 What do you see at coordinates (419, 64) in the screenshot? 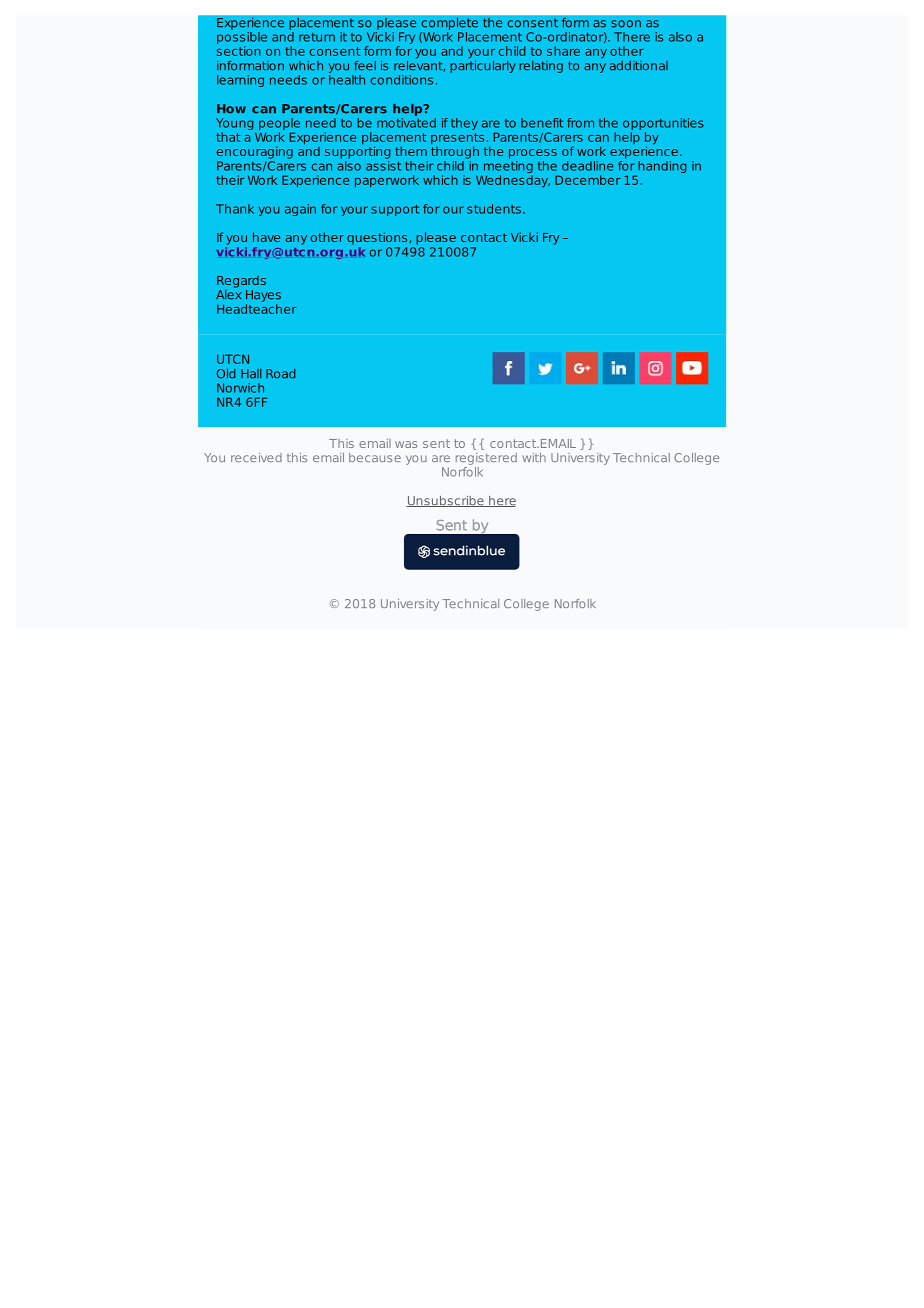
I see `relevant` at bounding box center [419, 64].
